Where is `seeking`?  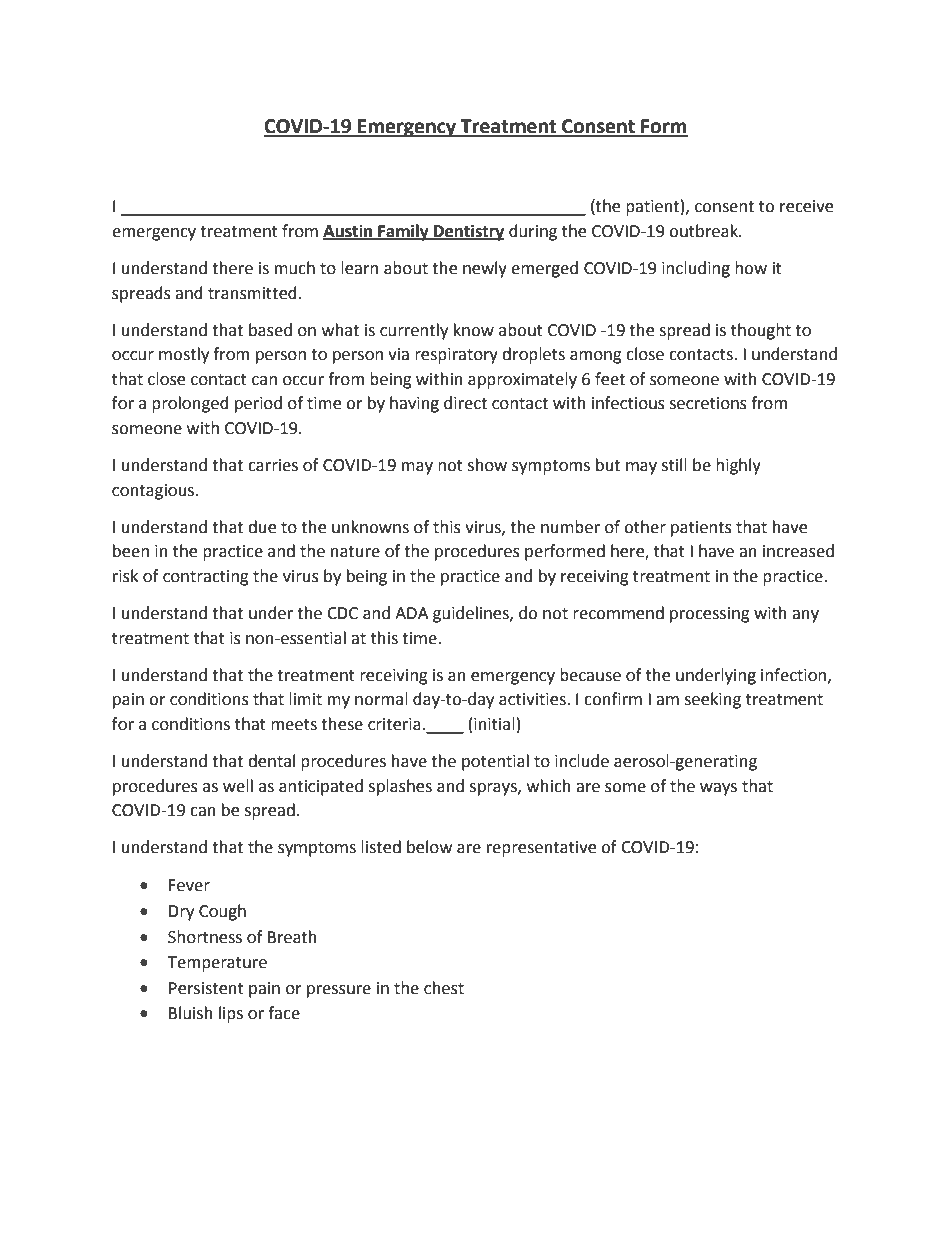
seeking is located at coordinates (712, 700).
